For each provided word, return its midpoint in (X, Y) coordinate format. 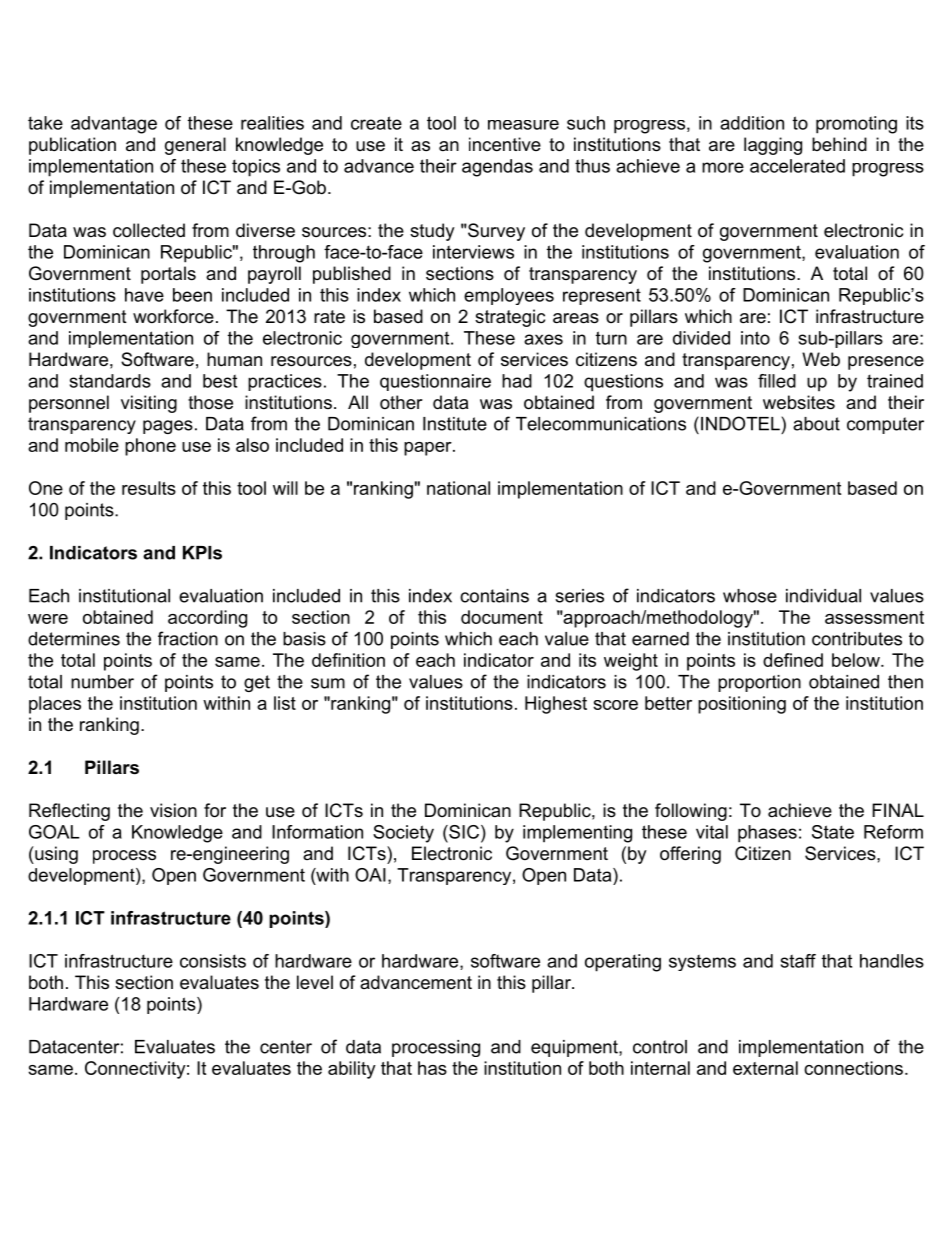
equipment (575, 1048)
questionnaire (435, 382)
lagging (773, 146)
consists (213, 961)
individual (823, 596)
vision (173, 810)
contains (494, 596)
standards (110, 381)
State (833, 832)
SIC (463, 832)
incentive (505, 144)
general (195, 146)
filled (777, 381)
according (207, 619)
